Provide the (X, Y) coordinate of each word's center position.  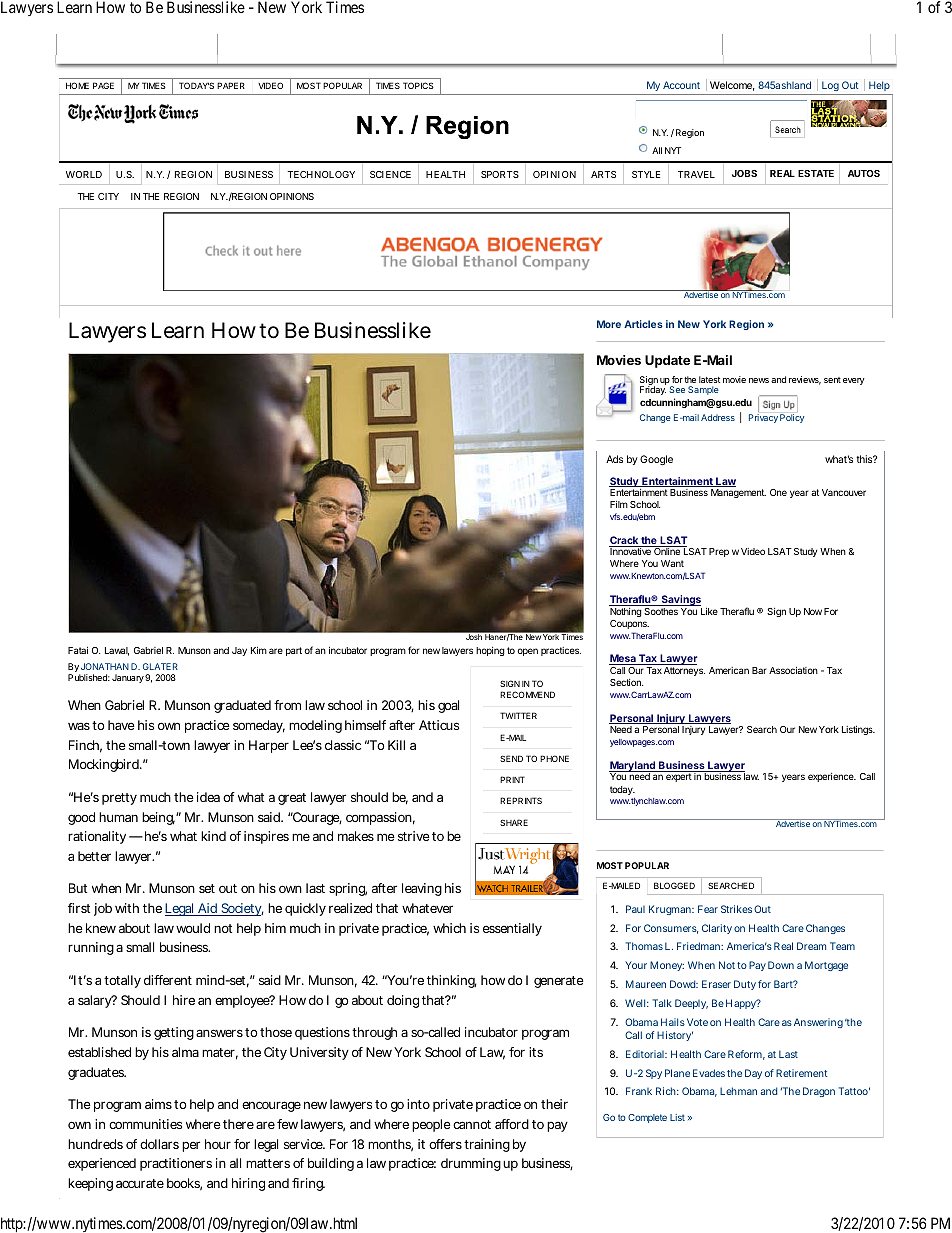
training (487, 1145)
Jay (239, 651)
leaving (422, 889)
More (609, 324)
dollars (159, 1144)
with (127, 908)
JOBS (744, 173)
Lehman (738, 1091)
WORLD (84, 174)
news (759, 380)
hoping (490, 651)
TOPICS (418, 85)
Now (813, 611)
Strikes (736, 909)
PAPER (231, 85)
